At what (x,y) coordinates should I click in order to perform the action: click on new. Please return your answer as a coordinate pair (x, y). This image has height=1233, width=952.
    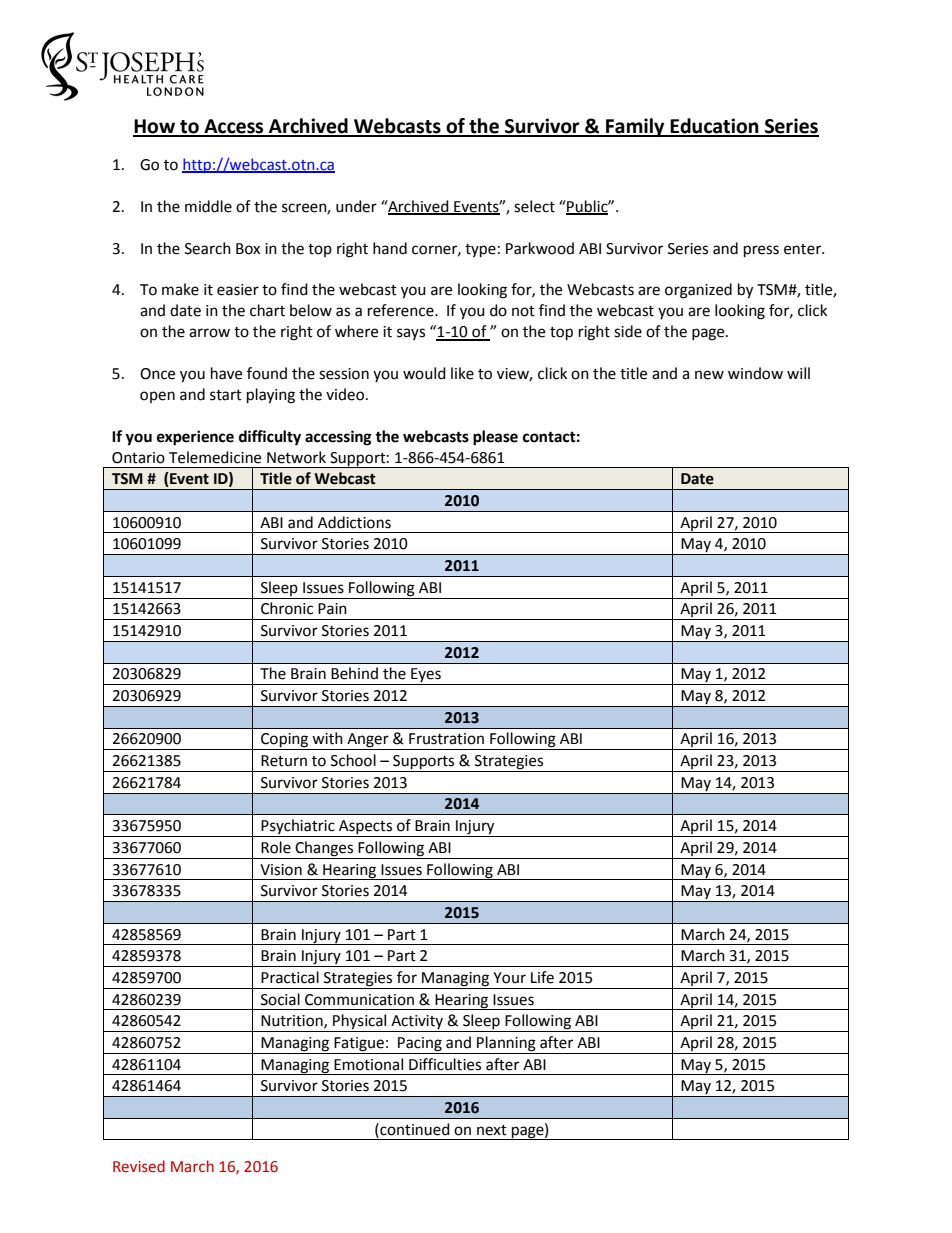
    Looking at the image, I should click on (709, 375).
